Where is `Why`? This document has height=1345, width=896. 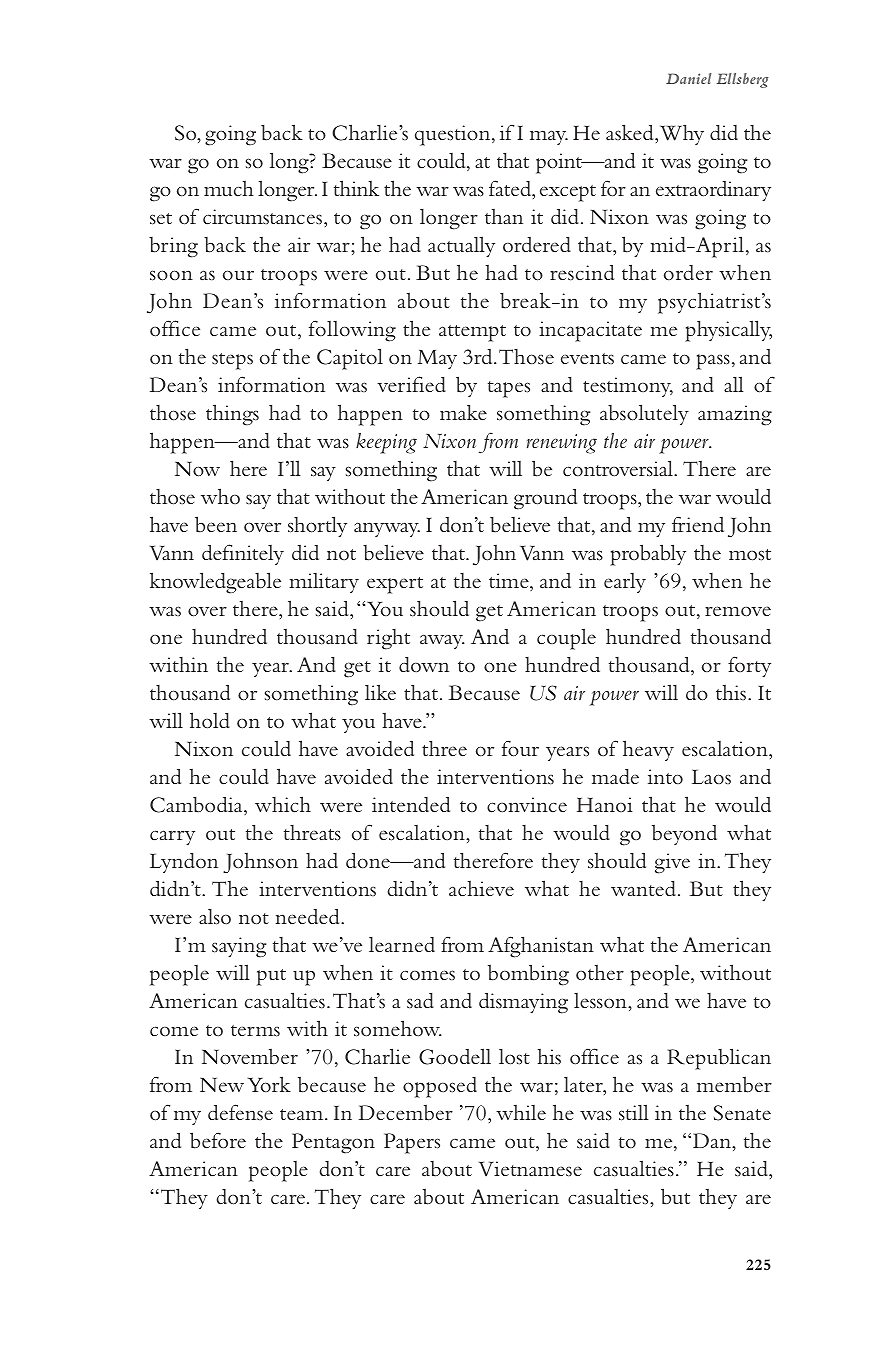
Why is located at coordinates (682, 135).
